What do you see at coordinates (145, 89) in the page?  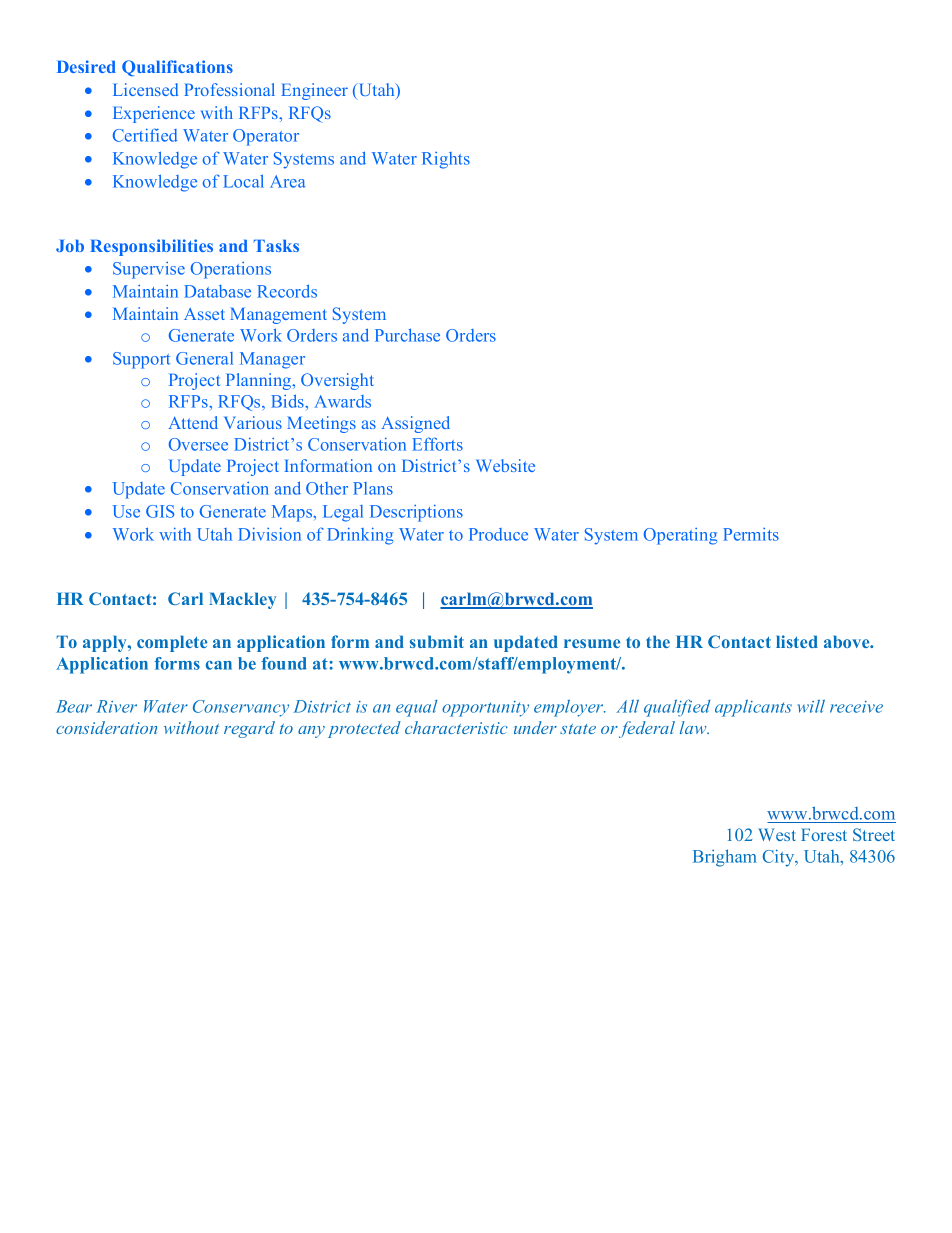 I see `Licensed` at bounding box center [145, 89].
